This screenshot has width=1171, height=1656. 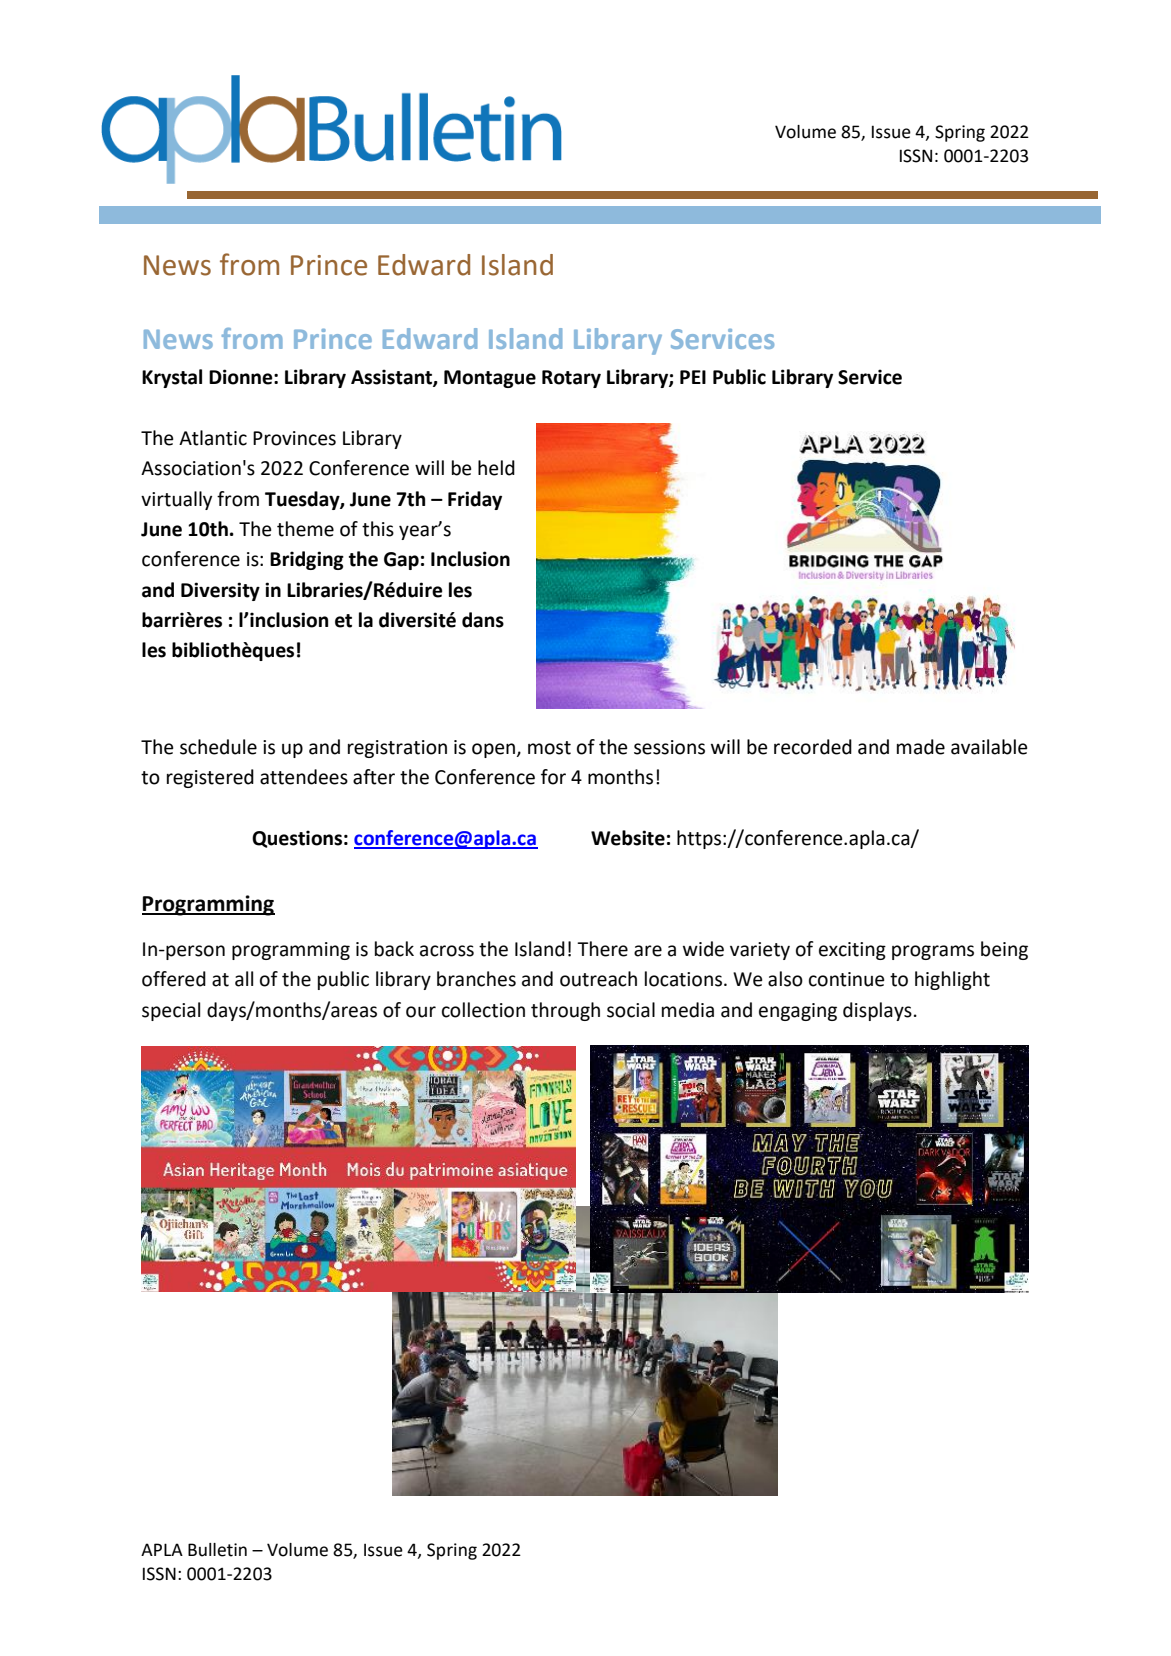 What do you see at coordinates (174, 979) in the screenshot?
I see `offered` at bounding box center [174, 979].
